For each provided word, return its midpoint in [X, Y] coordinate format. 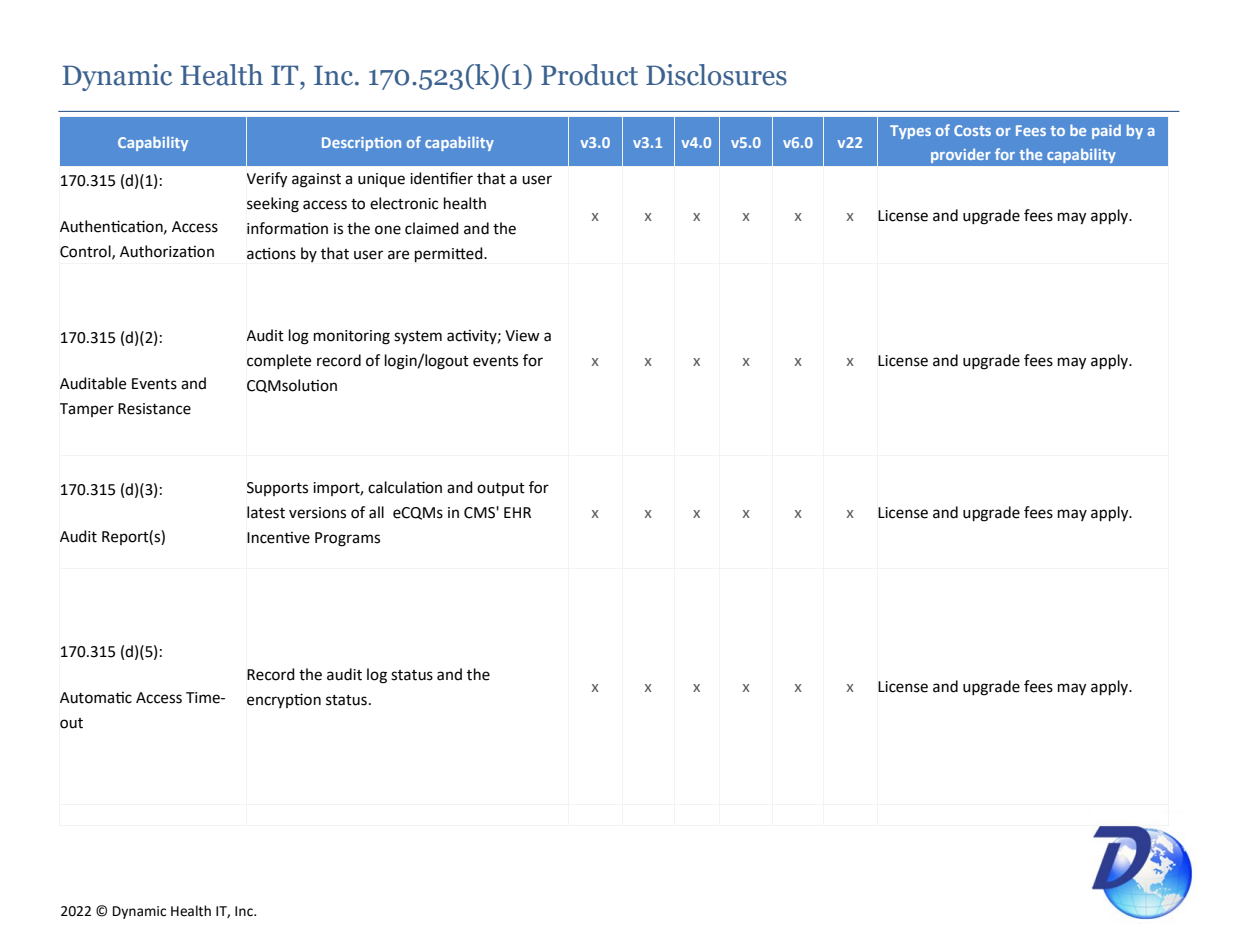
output [501, 489]
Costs [972, 130]
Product [589, 75]
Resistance [154, 409]
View [522, 336]
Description [361, 144]
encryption [284, 700]
